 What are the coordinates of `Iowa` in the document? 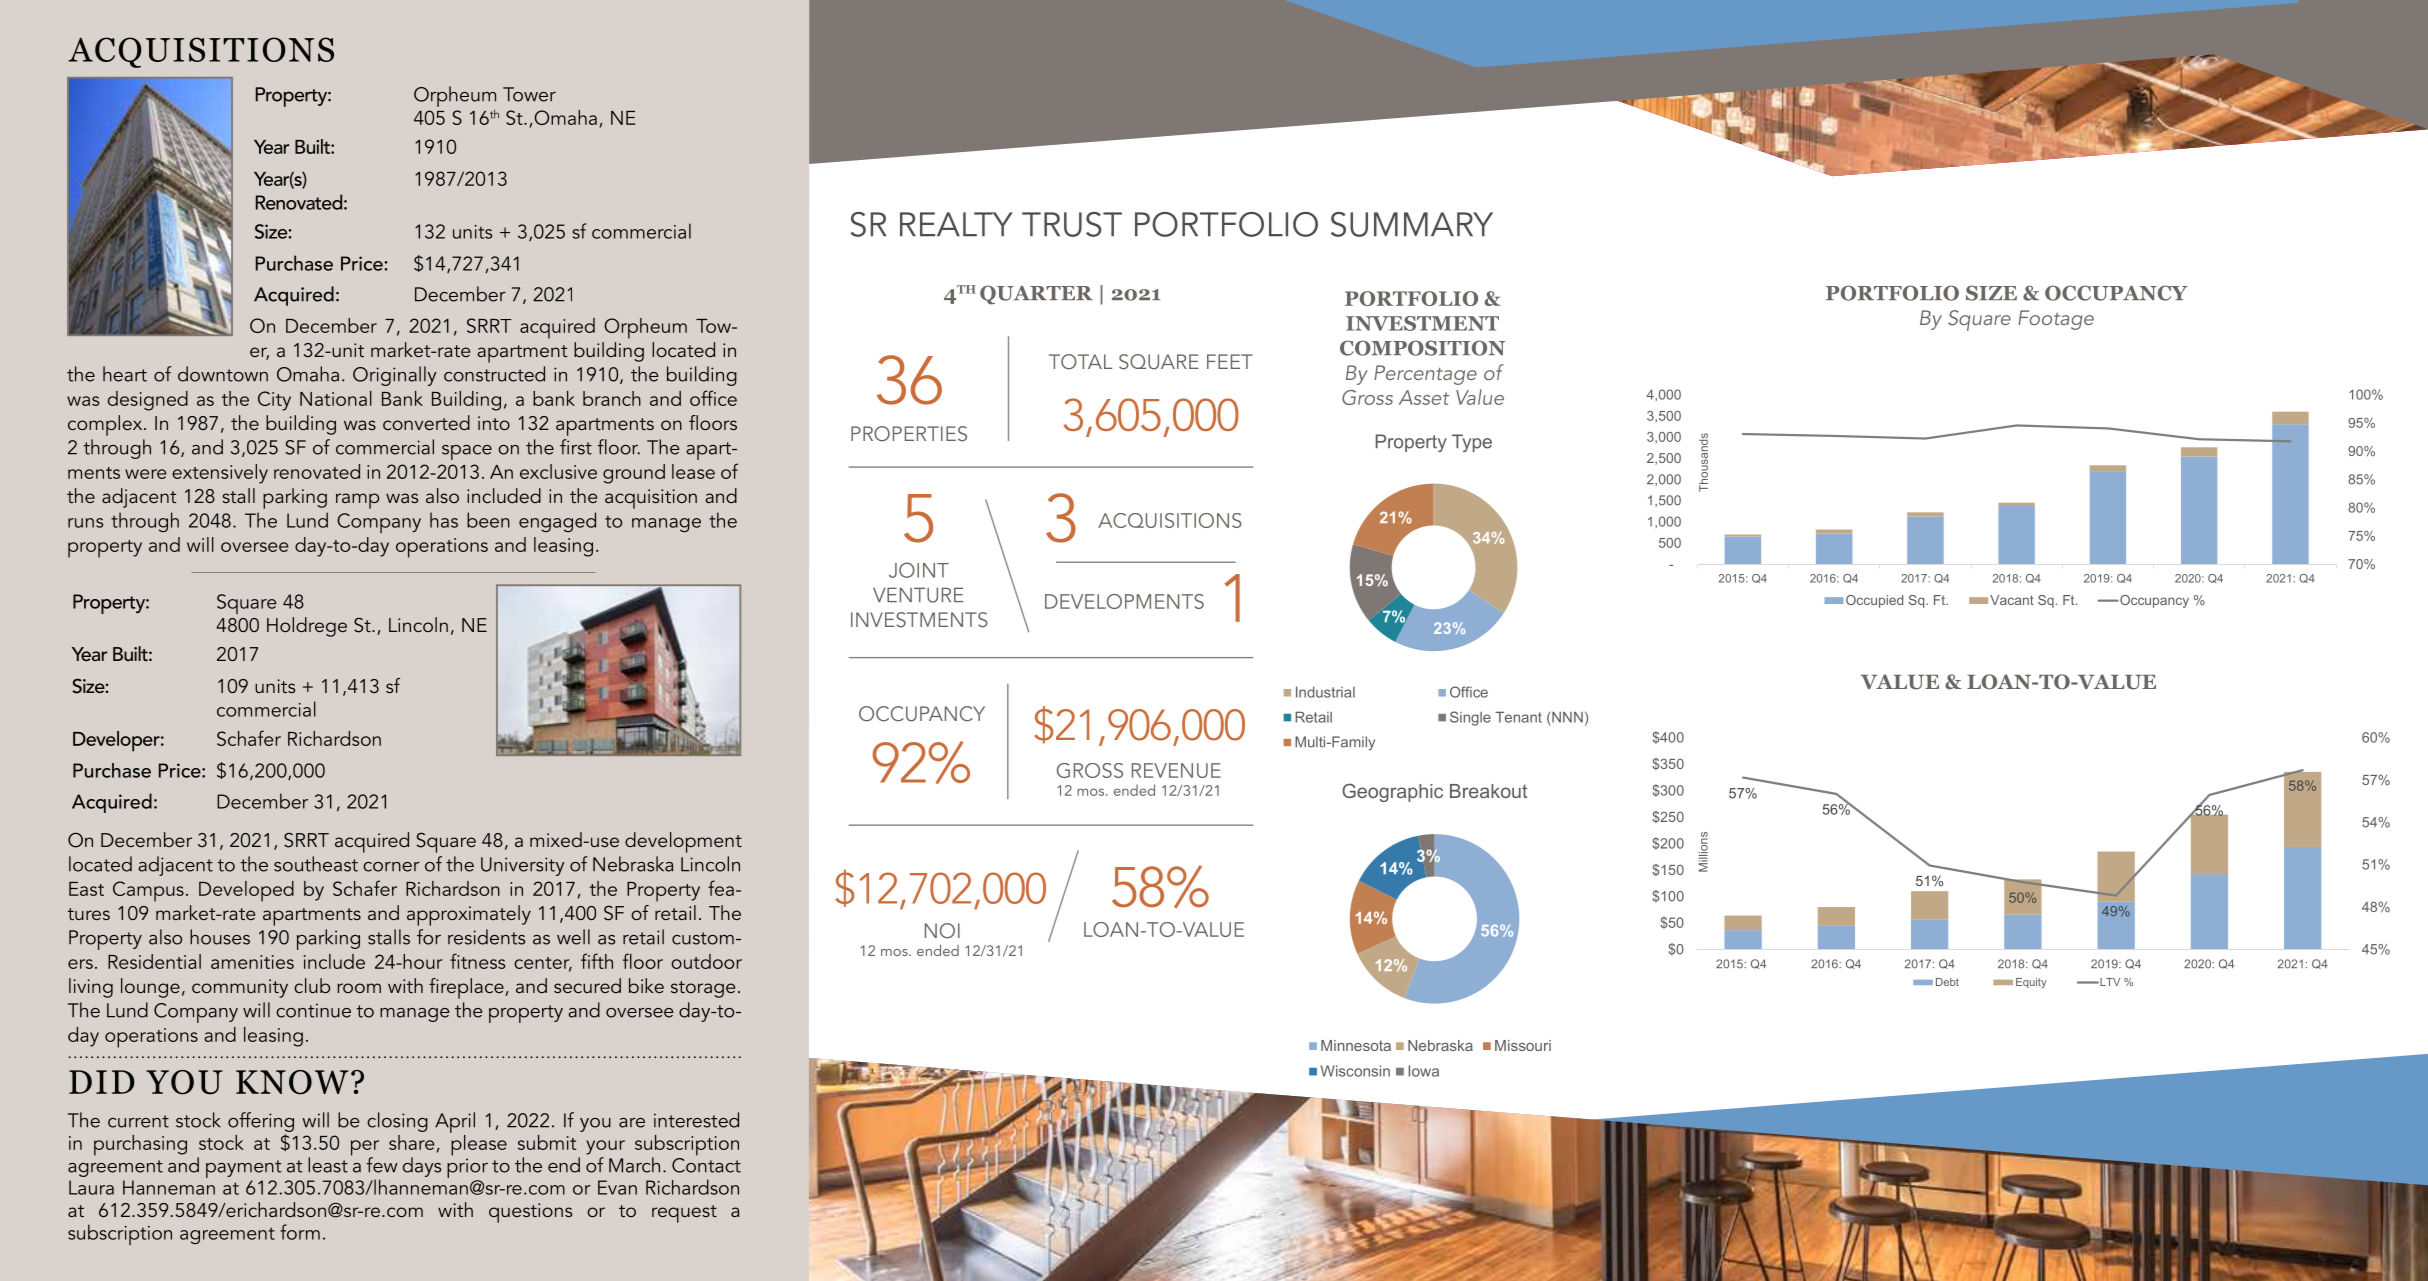 It's located at (1423, 1071).
